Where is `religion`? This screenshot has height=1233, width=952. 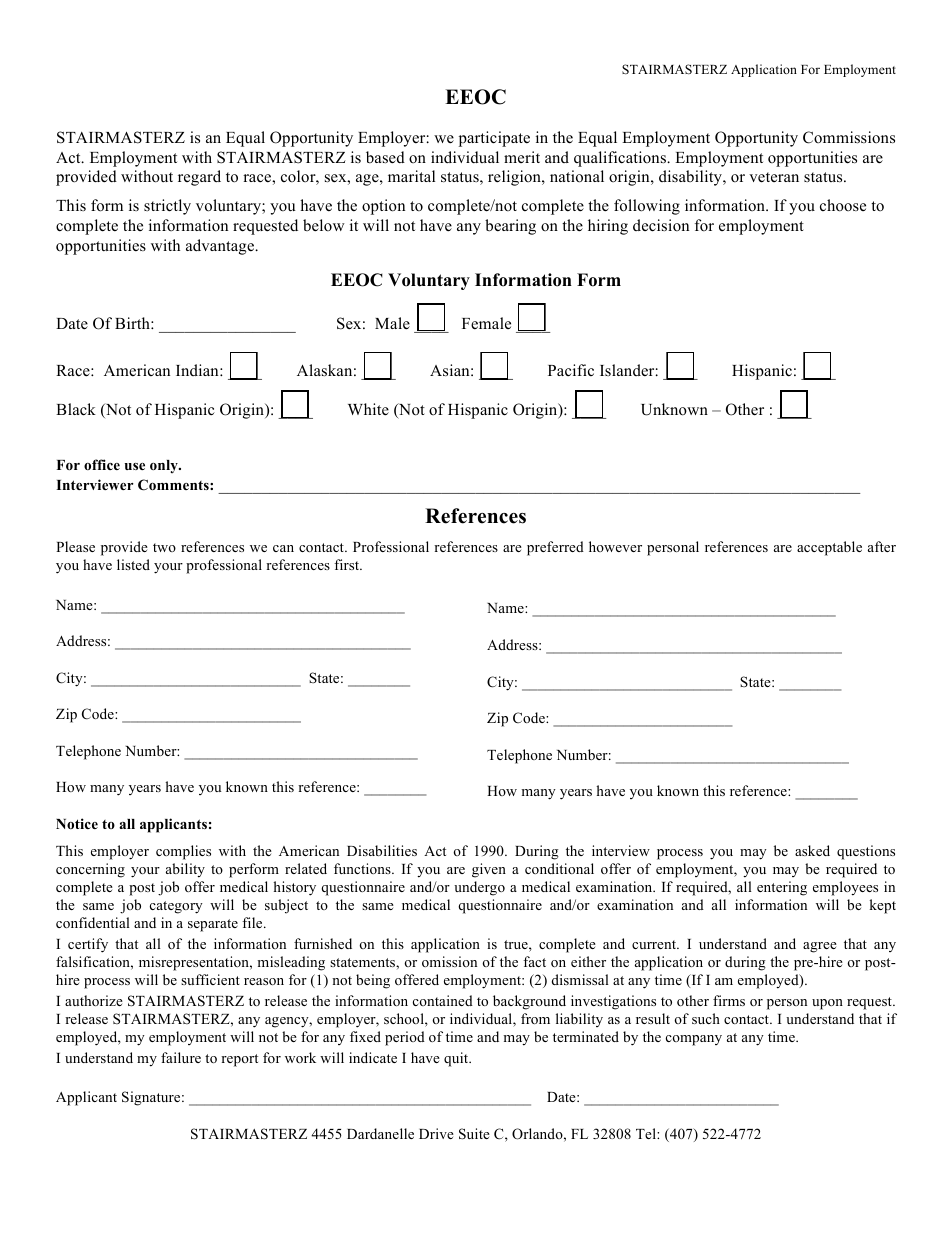 religion is located at coordinates (515, 178).
